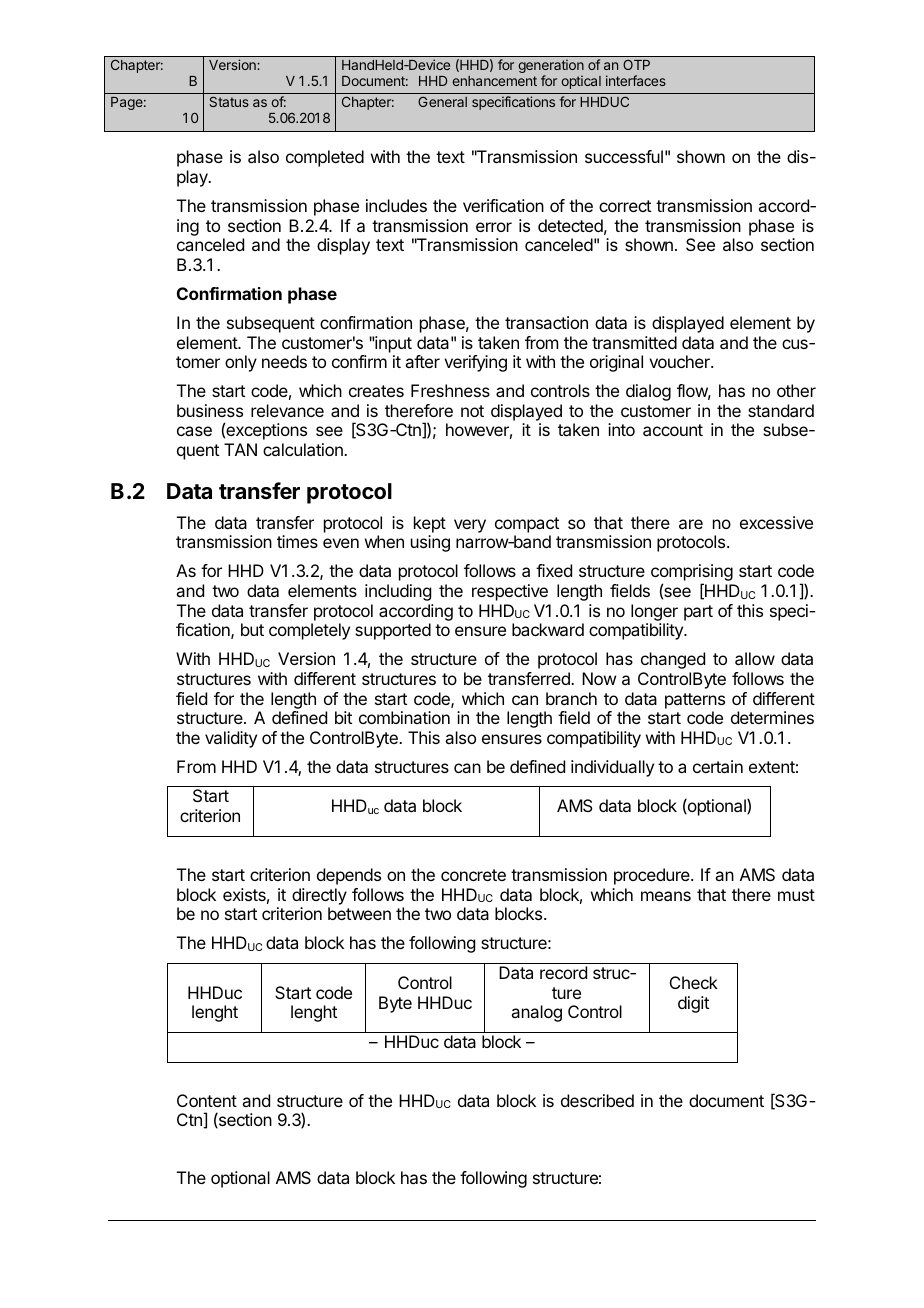 The width and height of the screenshot is (924, 1308). I want to click on Status, so click(229, 101).
